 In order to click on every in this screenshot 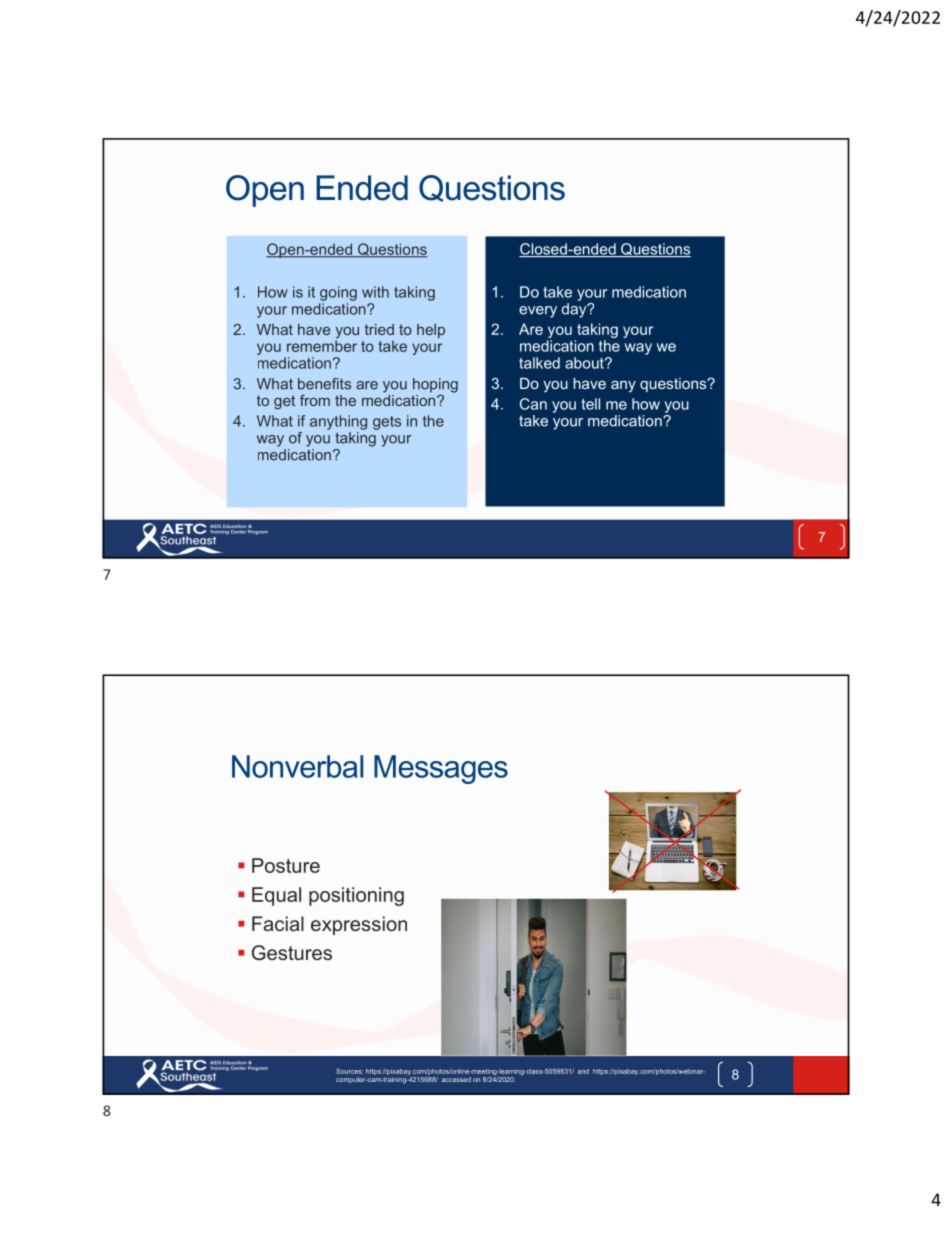, I will do `click(538, 312)`.
